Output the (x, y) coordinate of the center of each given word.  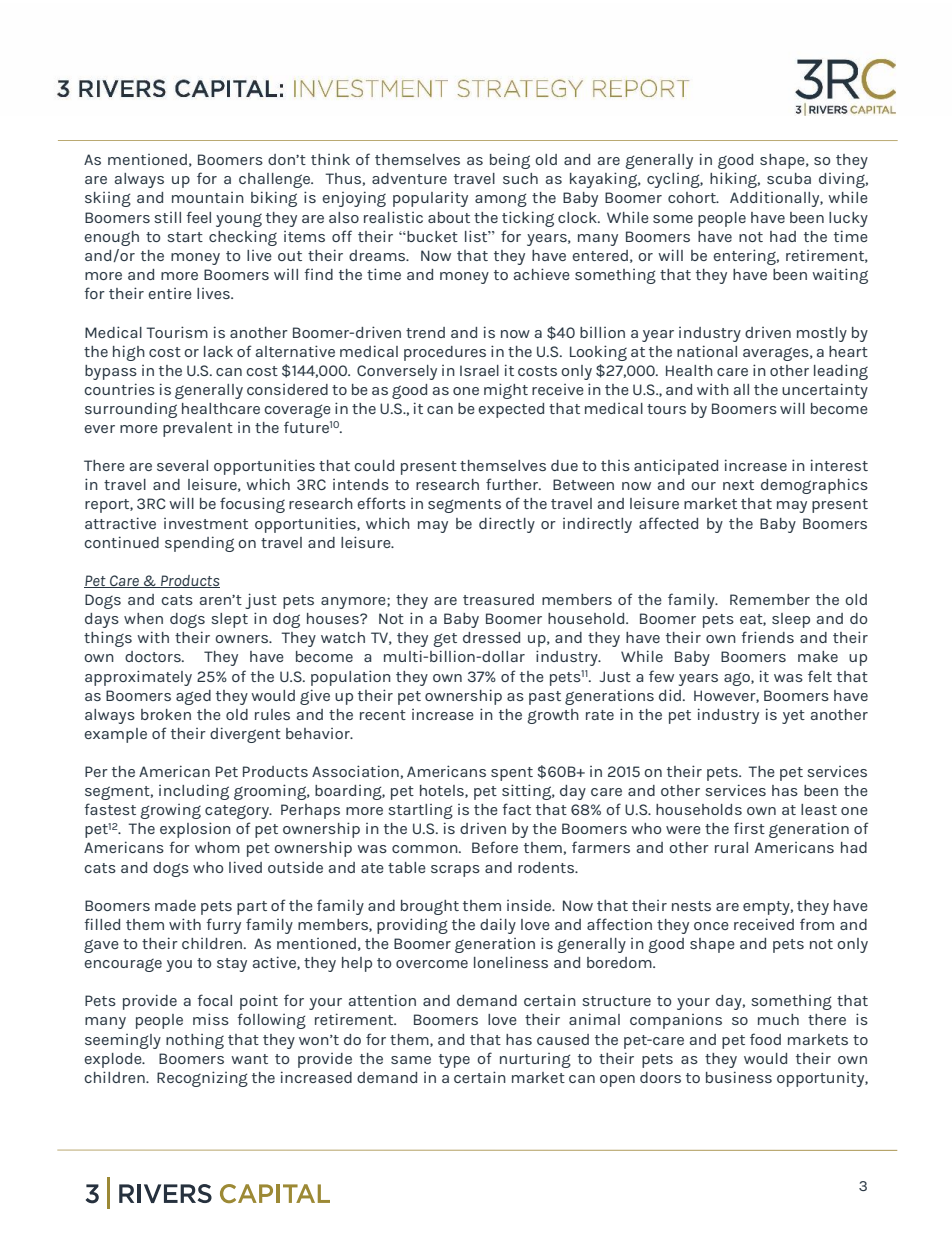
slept (229, 620)
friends (767, 637)
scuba (789, 178)
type (454, 1061)
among (501, 200)
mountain (208, 197)
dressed (491, 637)
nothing (195, 1041)
